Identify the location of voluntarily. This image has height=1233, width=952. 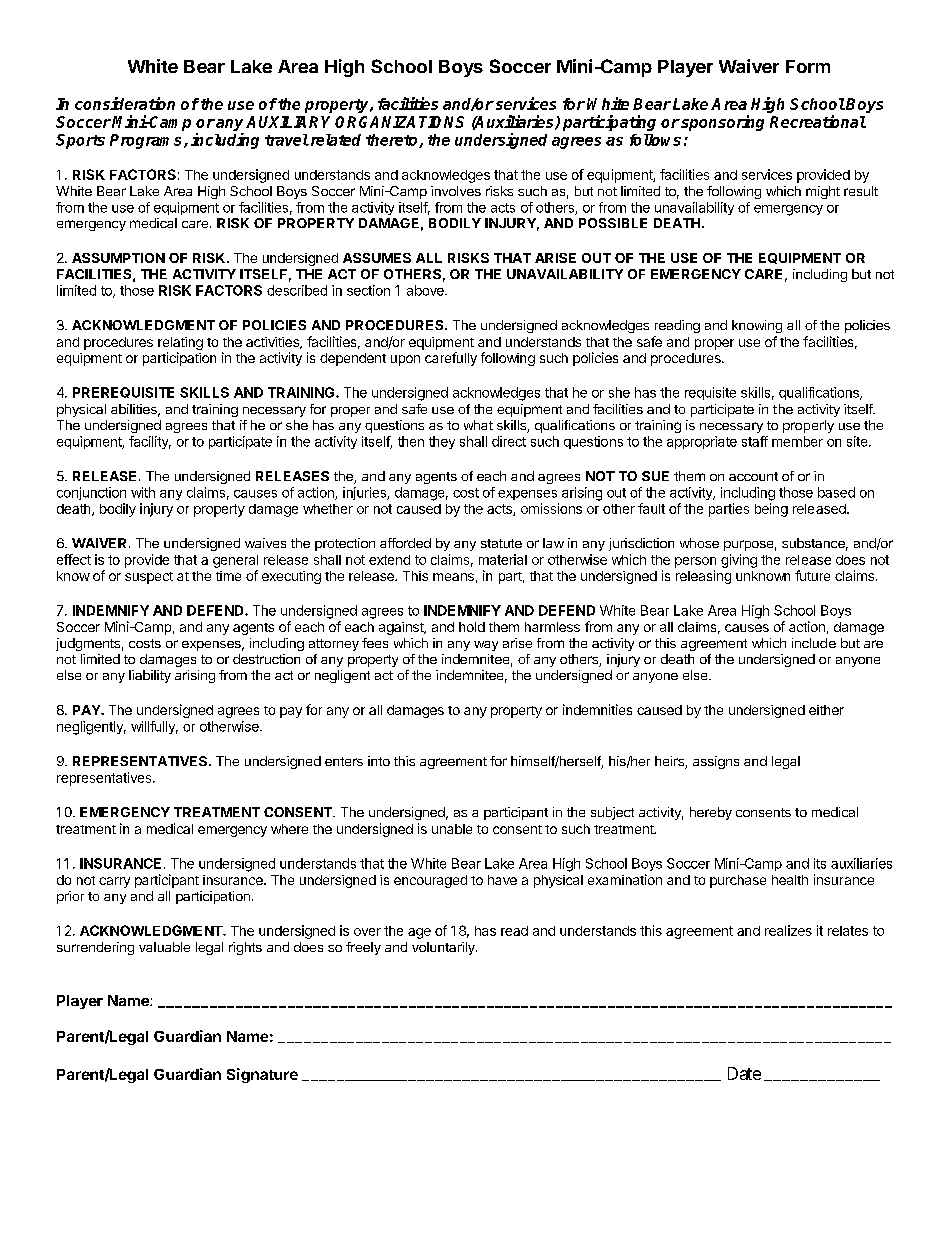
(444, 948).
